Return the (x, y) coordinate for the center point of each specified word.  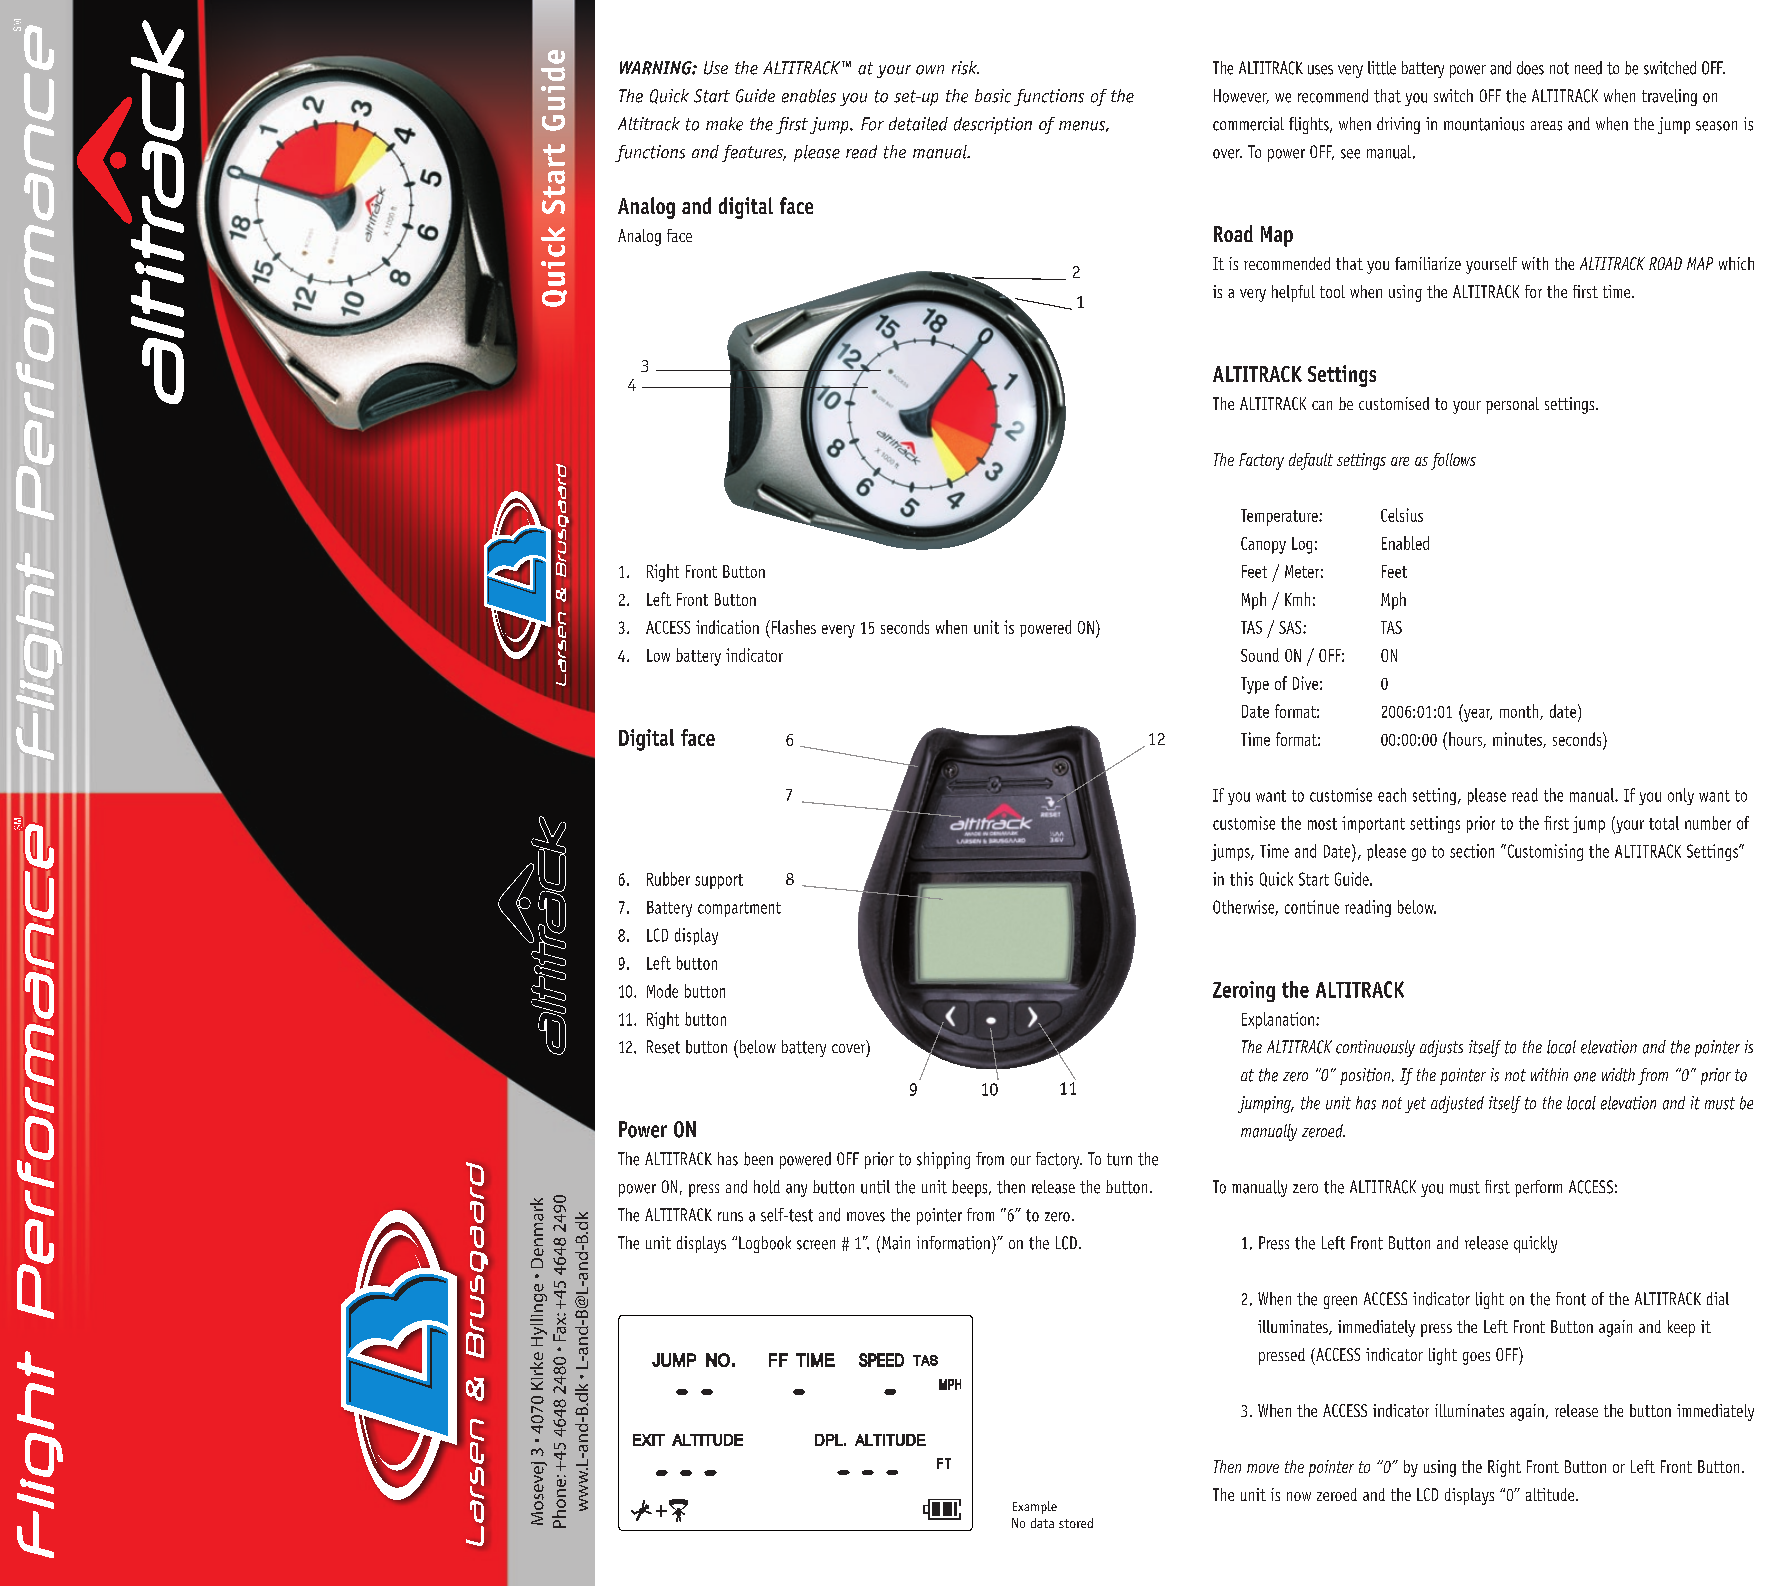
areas (1546, 126)
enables (809, 96)
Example (1035, 1507)
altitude (1551, 1494)
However (1241, 96)
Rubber (668, 879)
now (1299, 1496)
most (1322, 824)
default (1311, 461)
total (1664, 823)
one (1585, 1077)
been (758, 1159)
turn (1119, 1159)
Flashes (794, 627)
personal (1512, 405)
